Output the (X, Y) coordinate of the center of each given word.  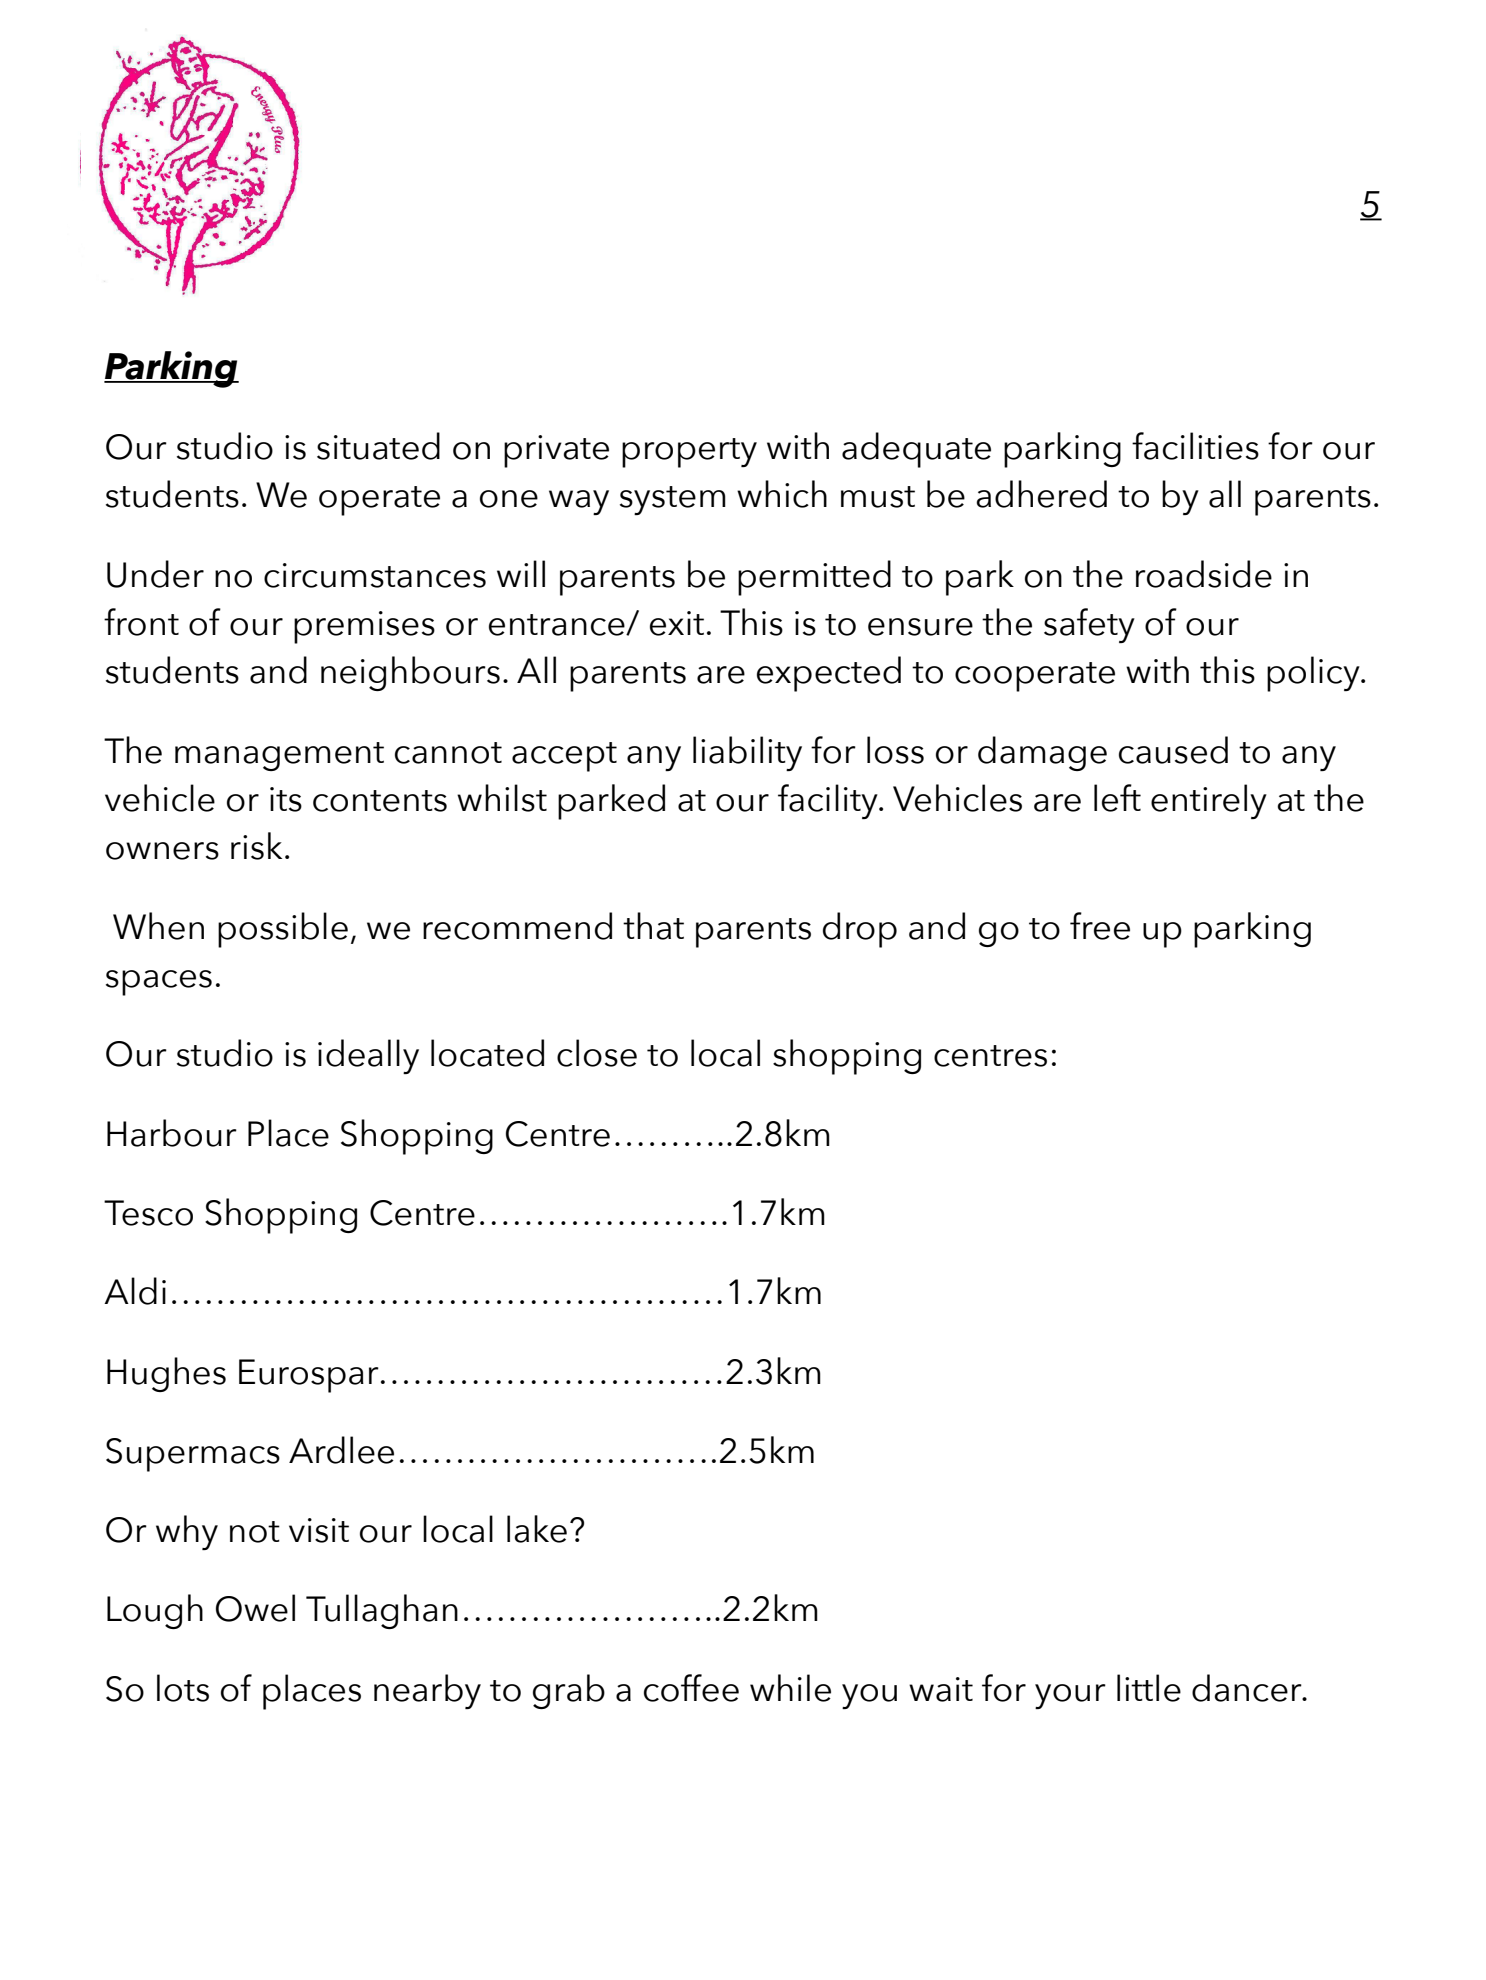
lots (183, 1688)
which (782, 494)
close (597, 1053)
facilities (1195, 446)
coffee (691, 1688)
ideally (368, 1056)
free (1100, 926)
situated (378, 446)
